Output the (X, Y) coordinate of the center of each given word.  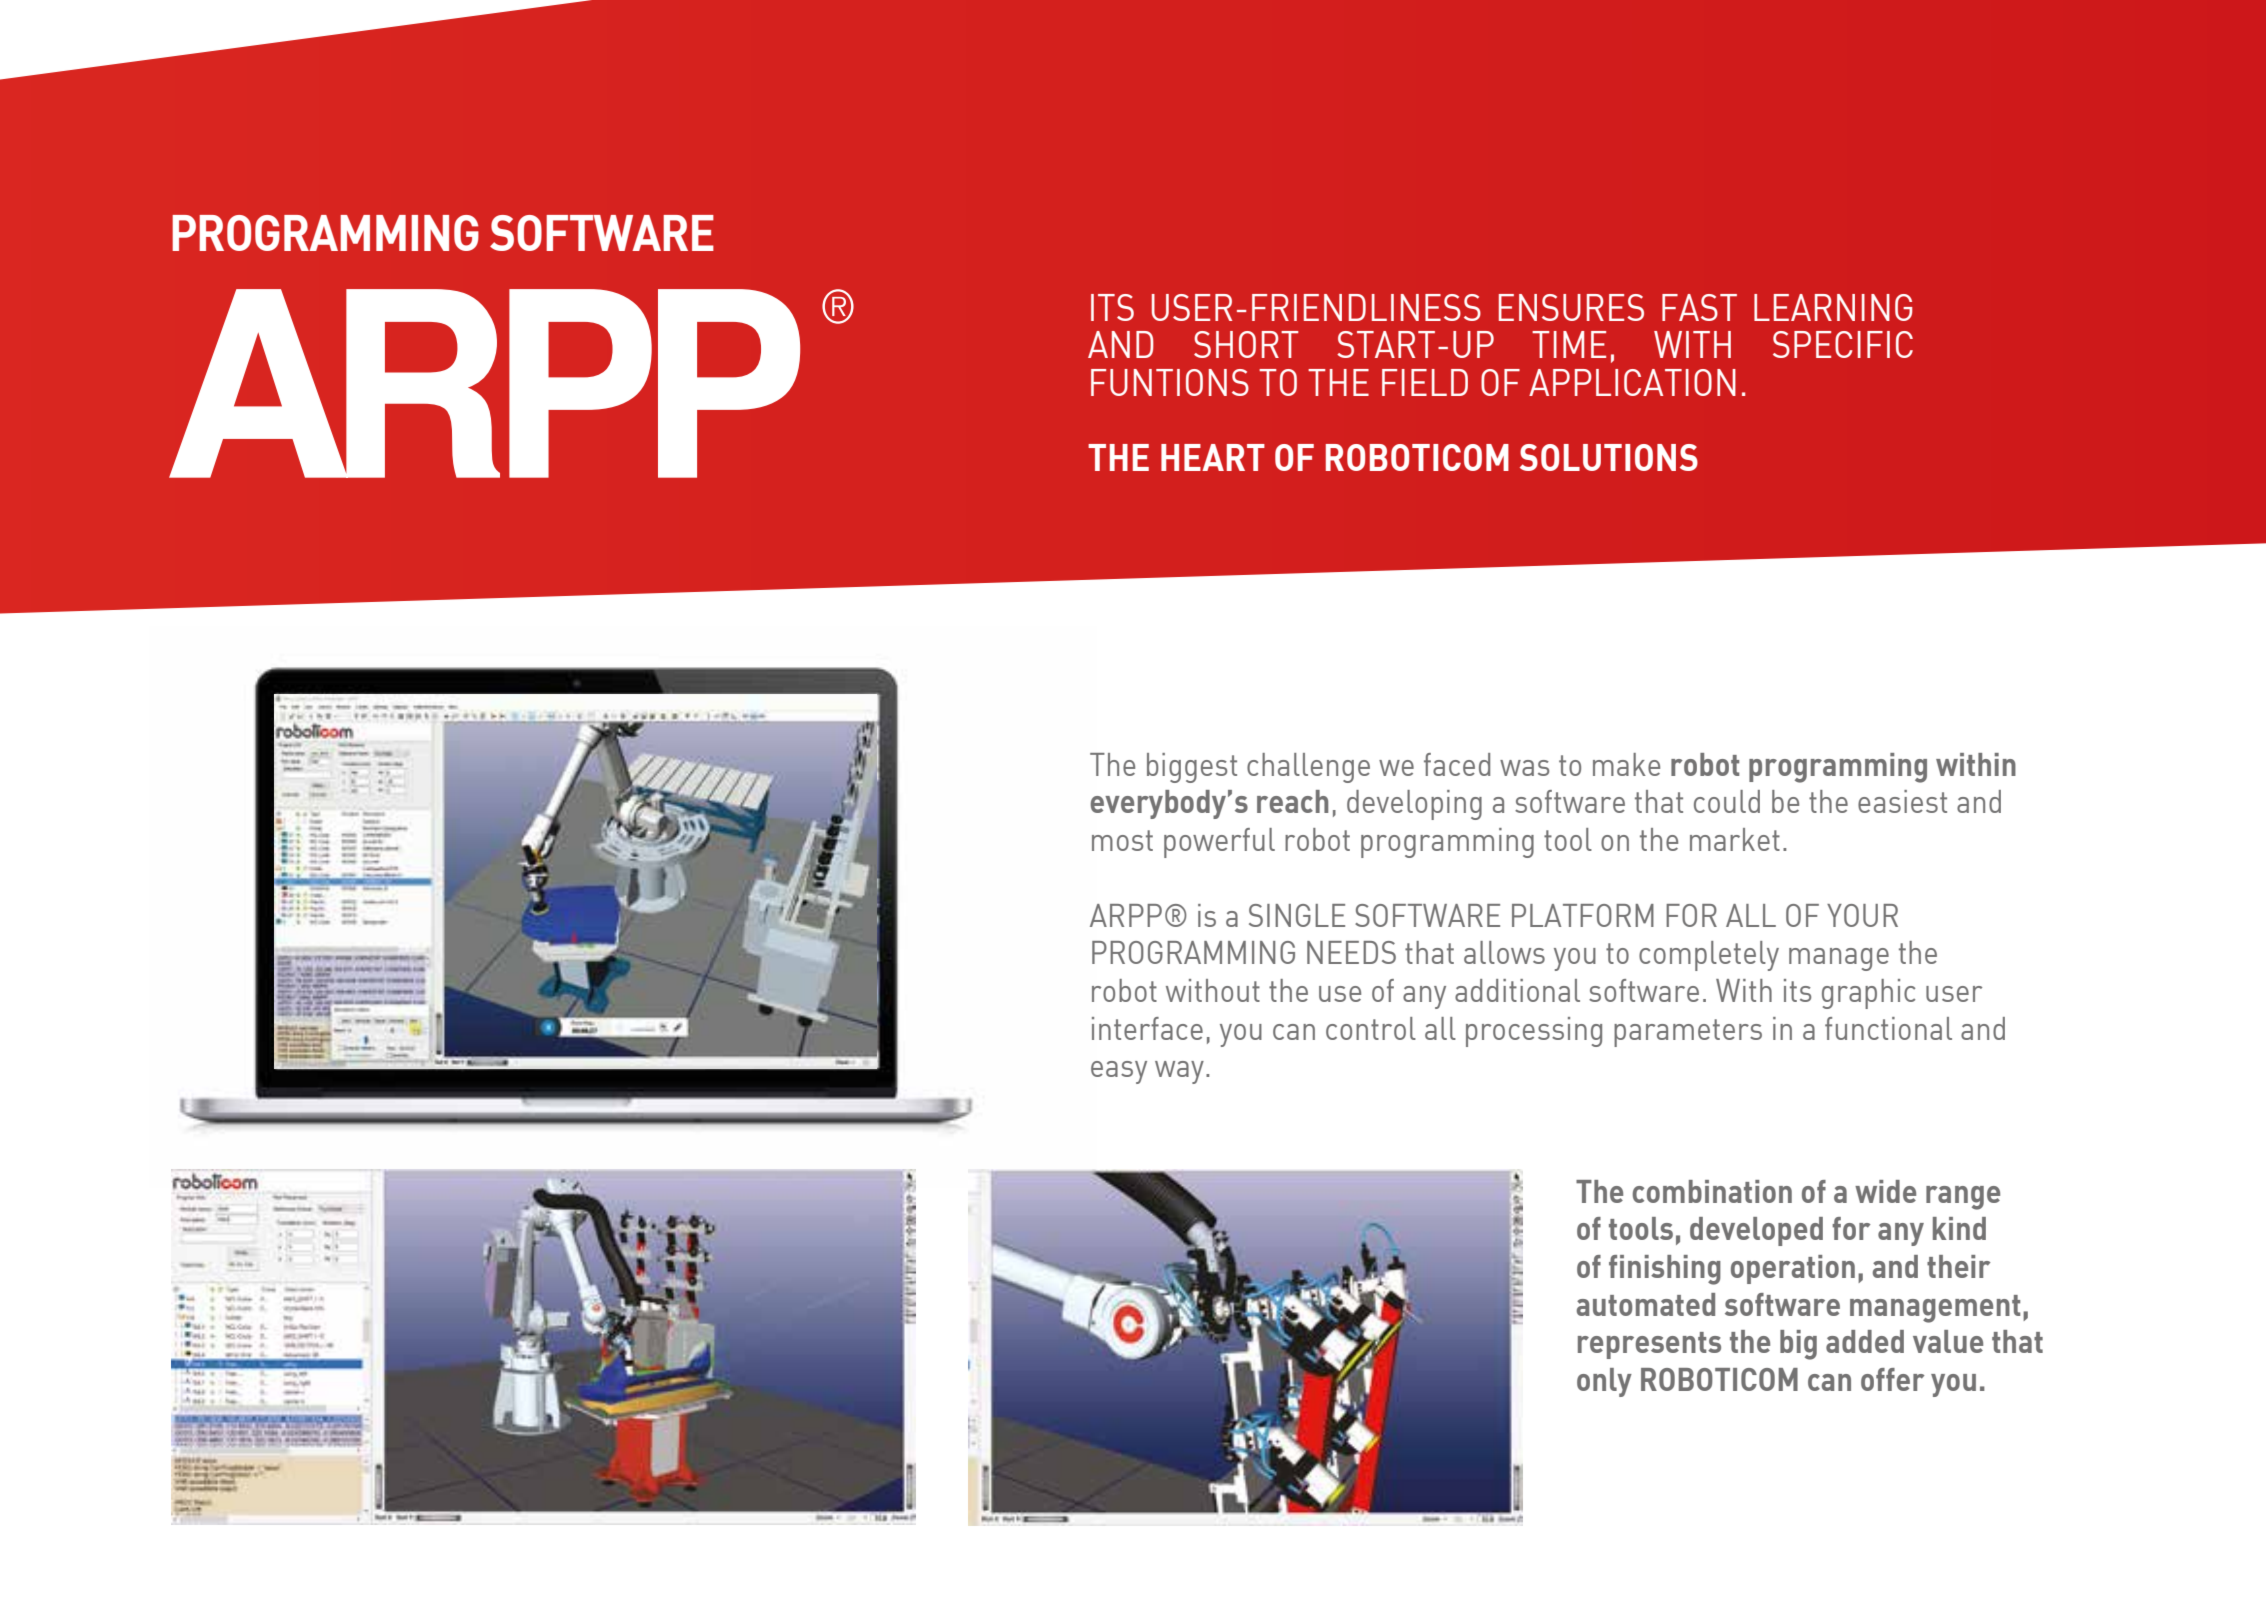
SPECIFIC (1843, 344)
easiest (1902, 801)
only (1604, 1382)
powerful (1219, 843)
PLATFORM (1583, 915)
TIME (1569, 344)
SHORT (1246, 344)
